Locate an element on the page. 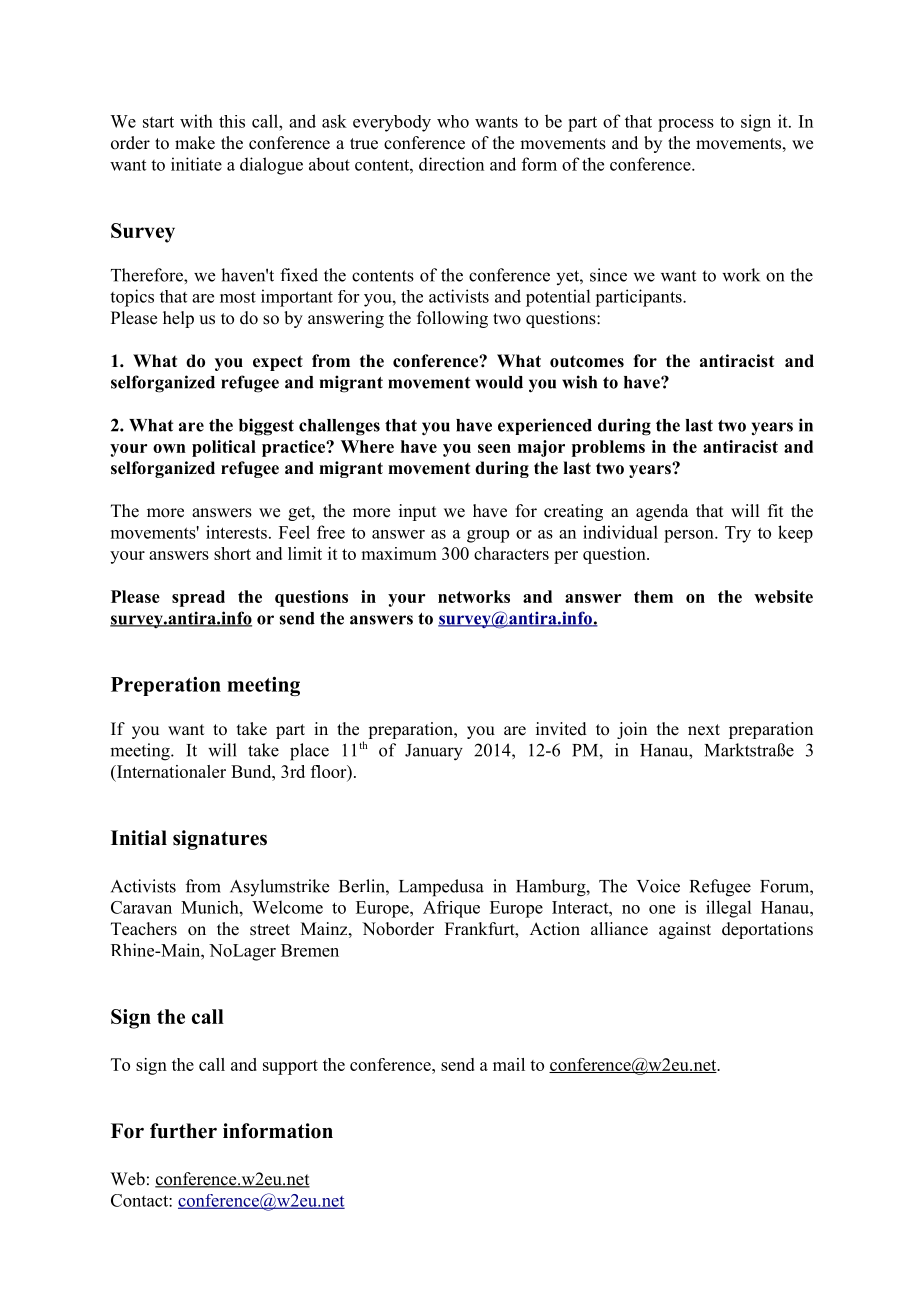  process is located at coordinates (686, 125).
